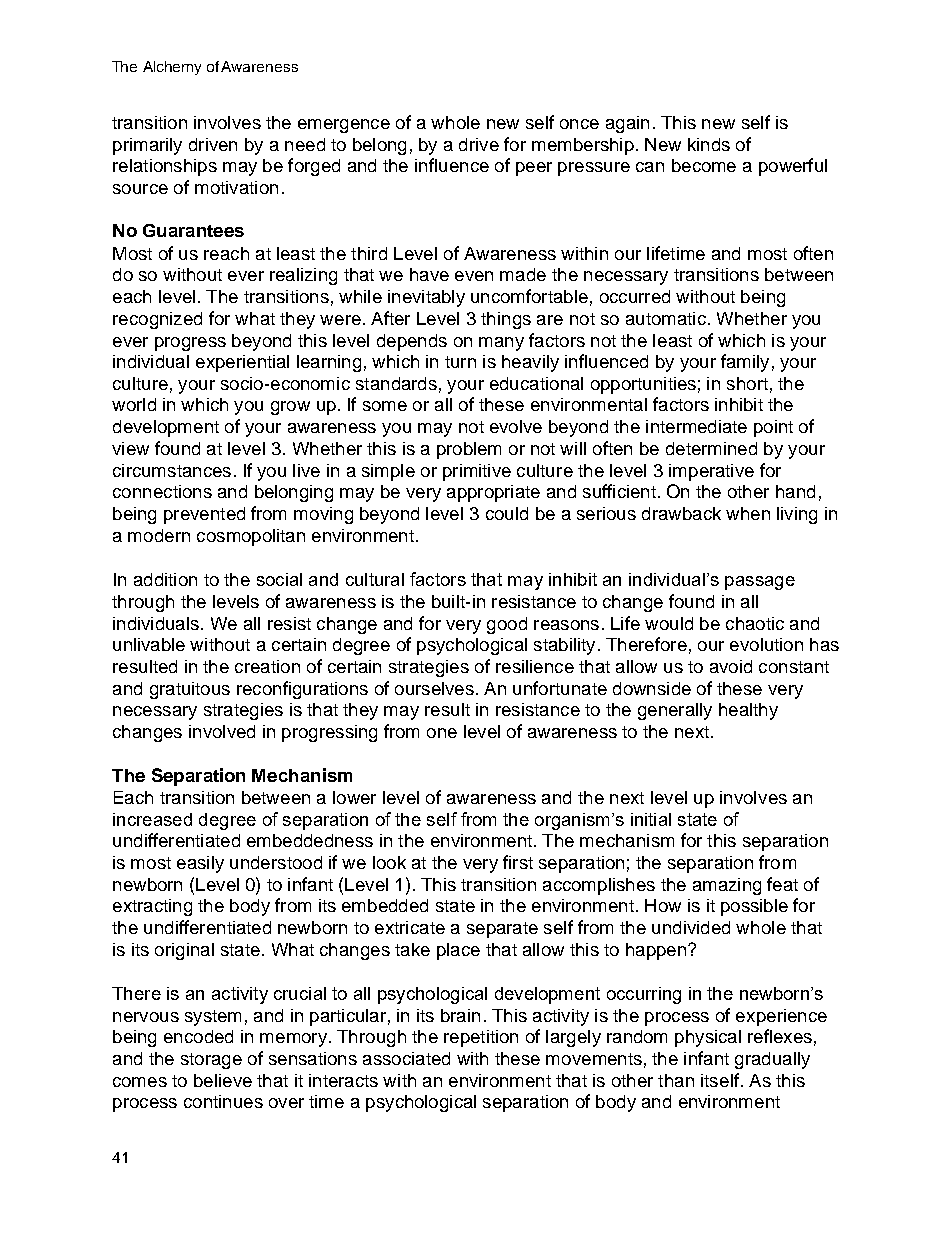 The image size is (952, 1233). What do you see at coordinates (223, 1080) in the image?
I see `believe` at bounding box center [223, 1080].
